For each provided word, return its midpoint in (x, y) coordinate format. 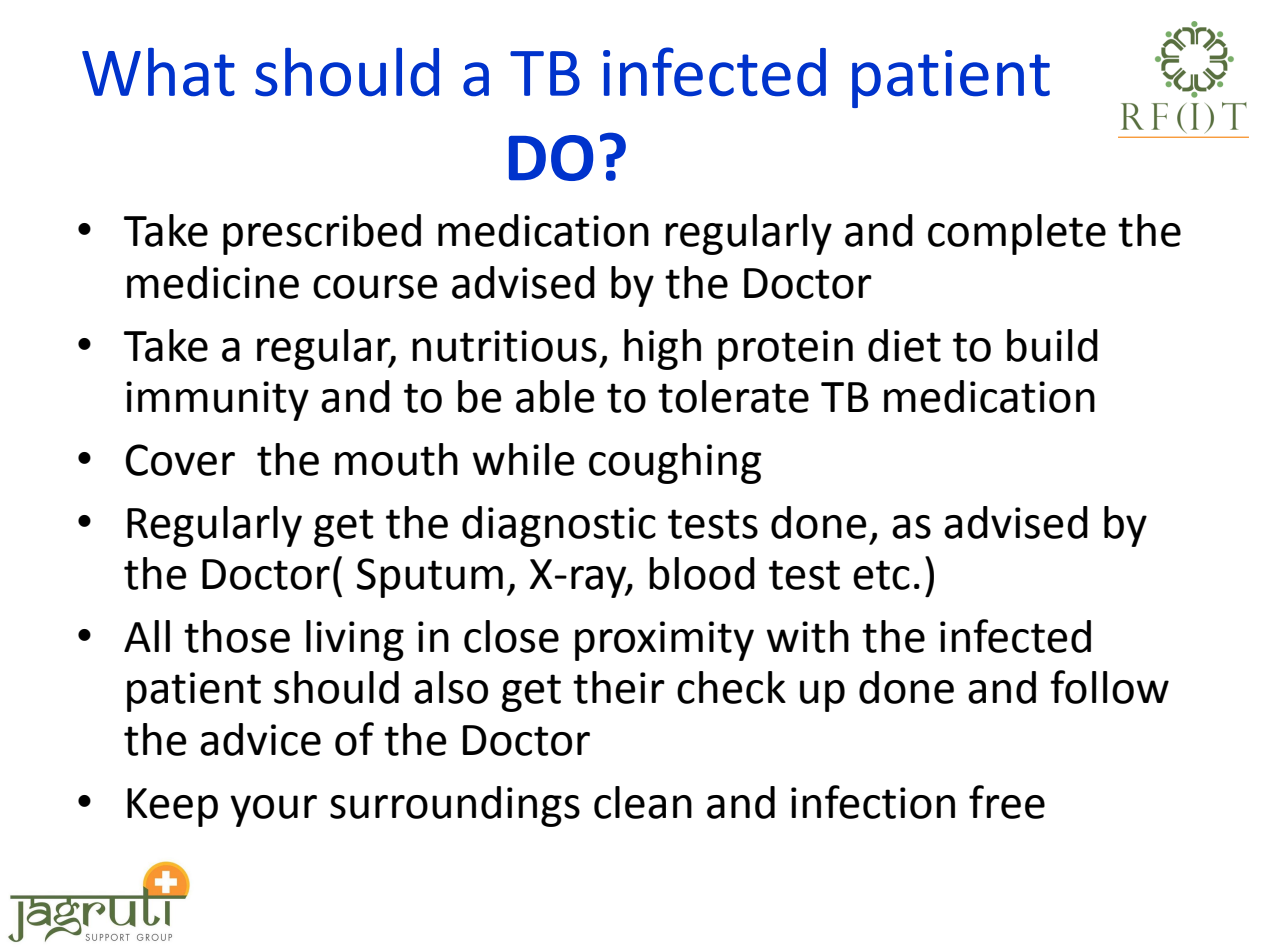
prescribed (322, 234)
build (1052, 345)
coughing (675, 463)
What (158, 72)
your (273, 811)
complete (1017, 234)
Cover (180, 460)
